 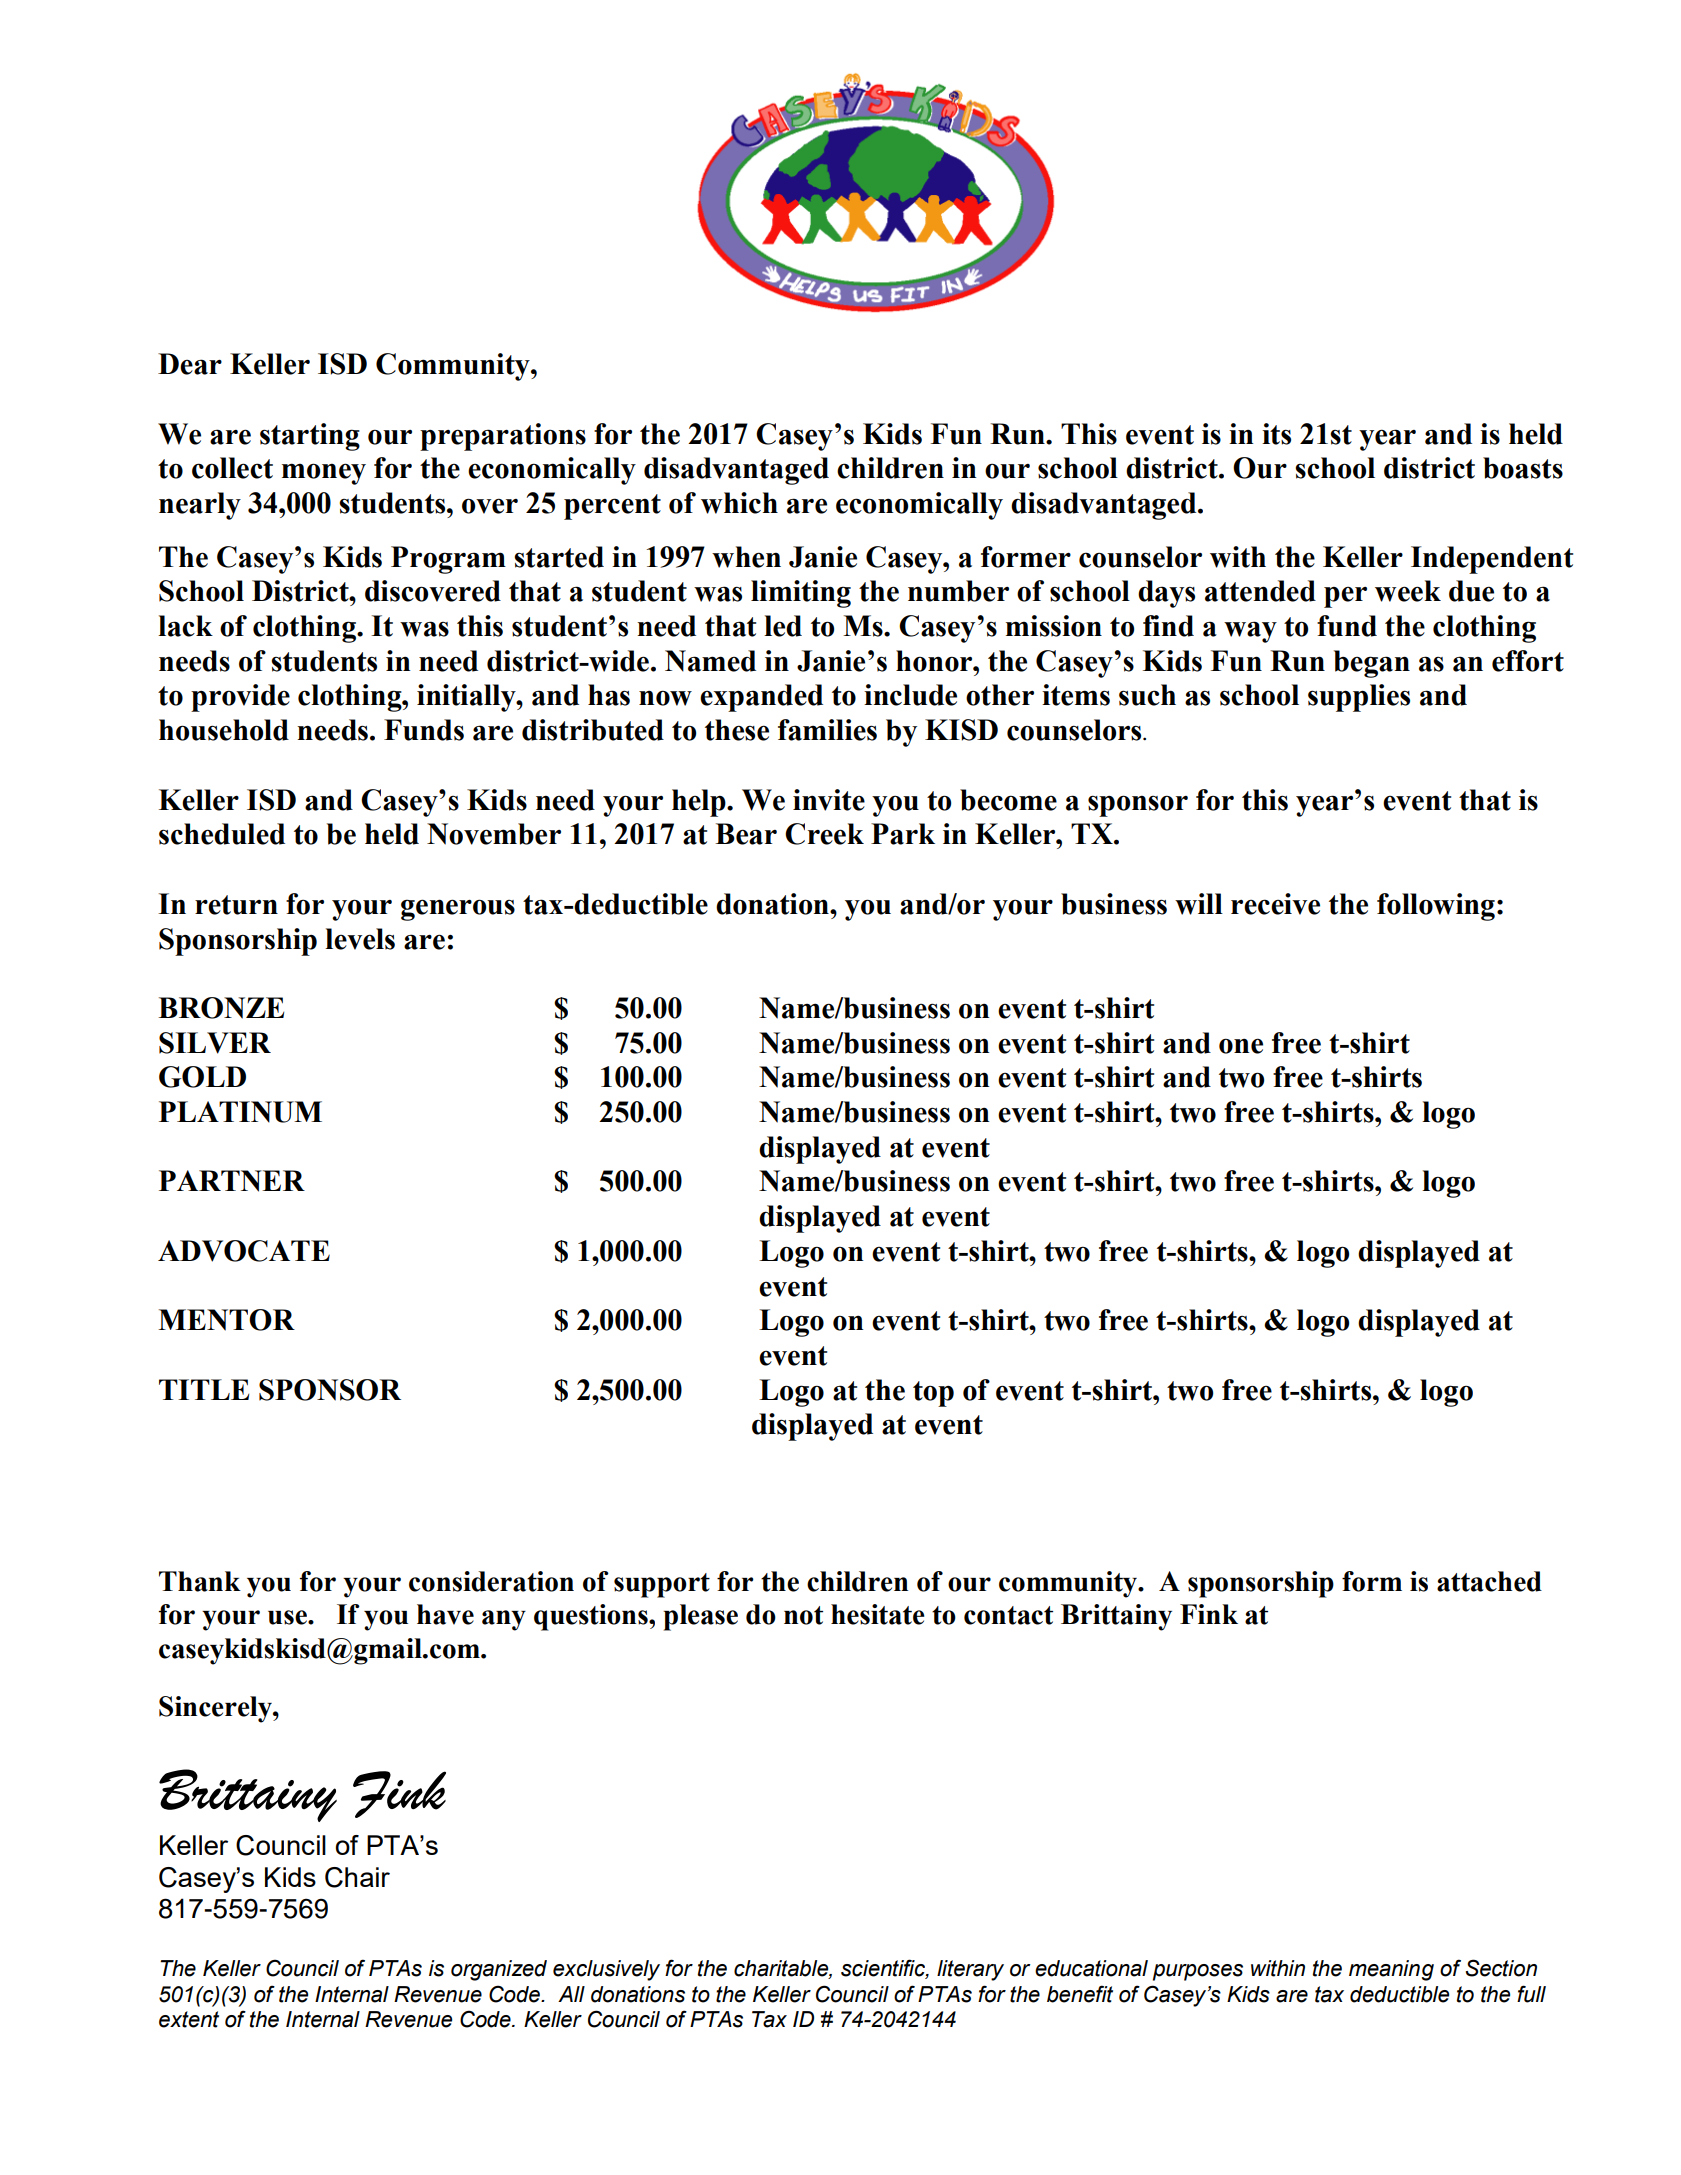 I want to click on top, so click(x=933, y=1394).
